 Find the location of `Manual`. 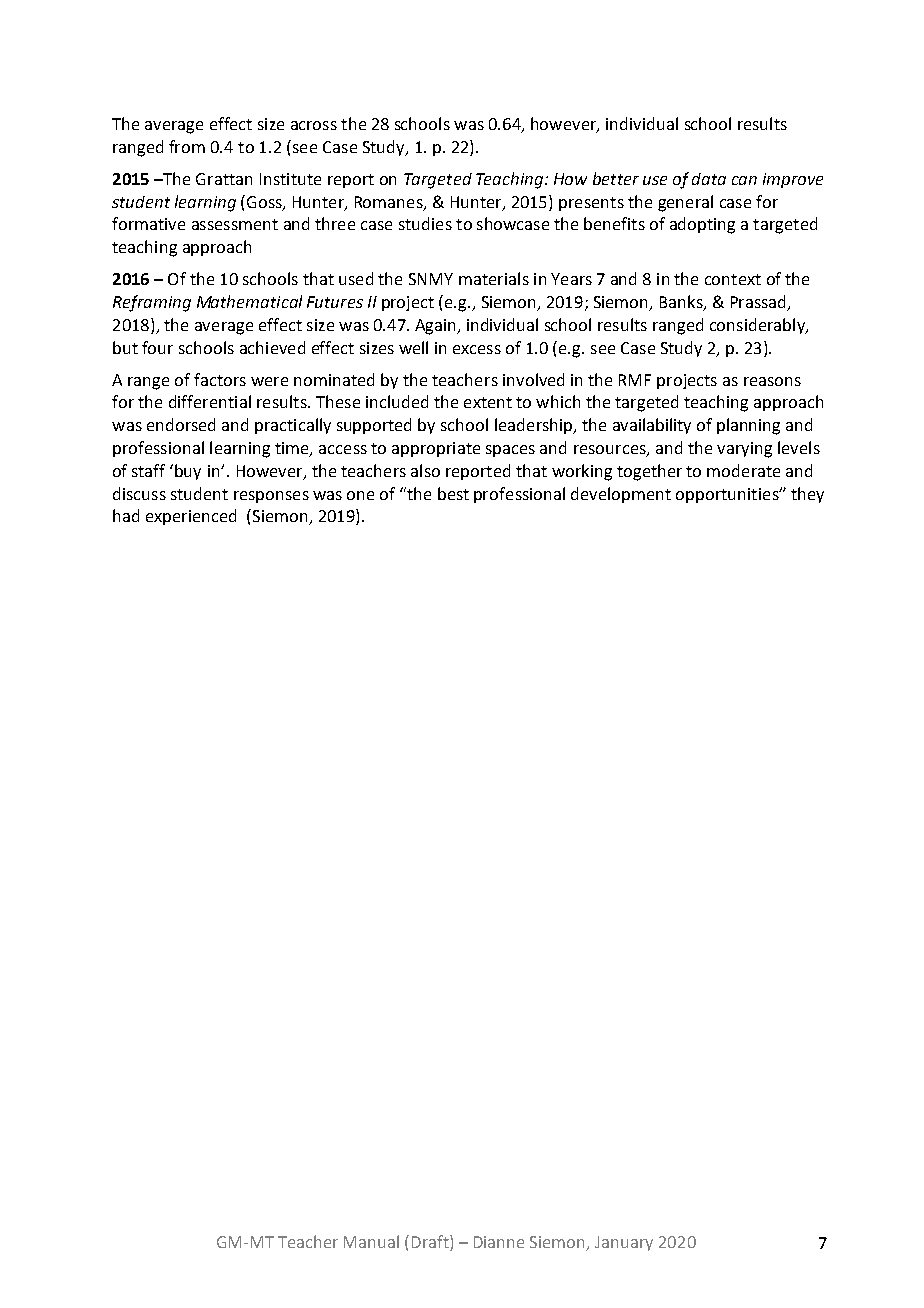

Manual is located at coordinates (371, 1241).
